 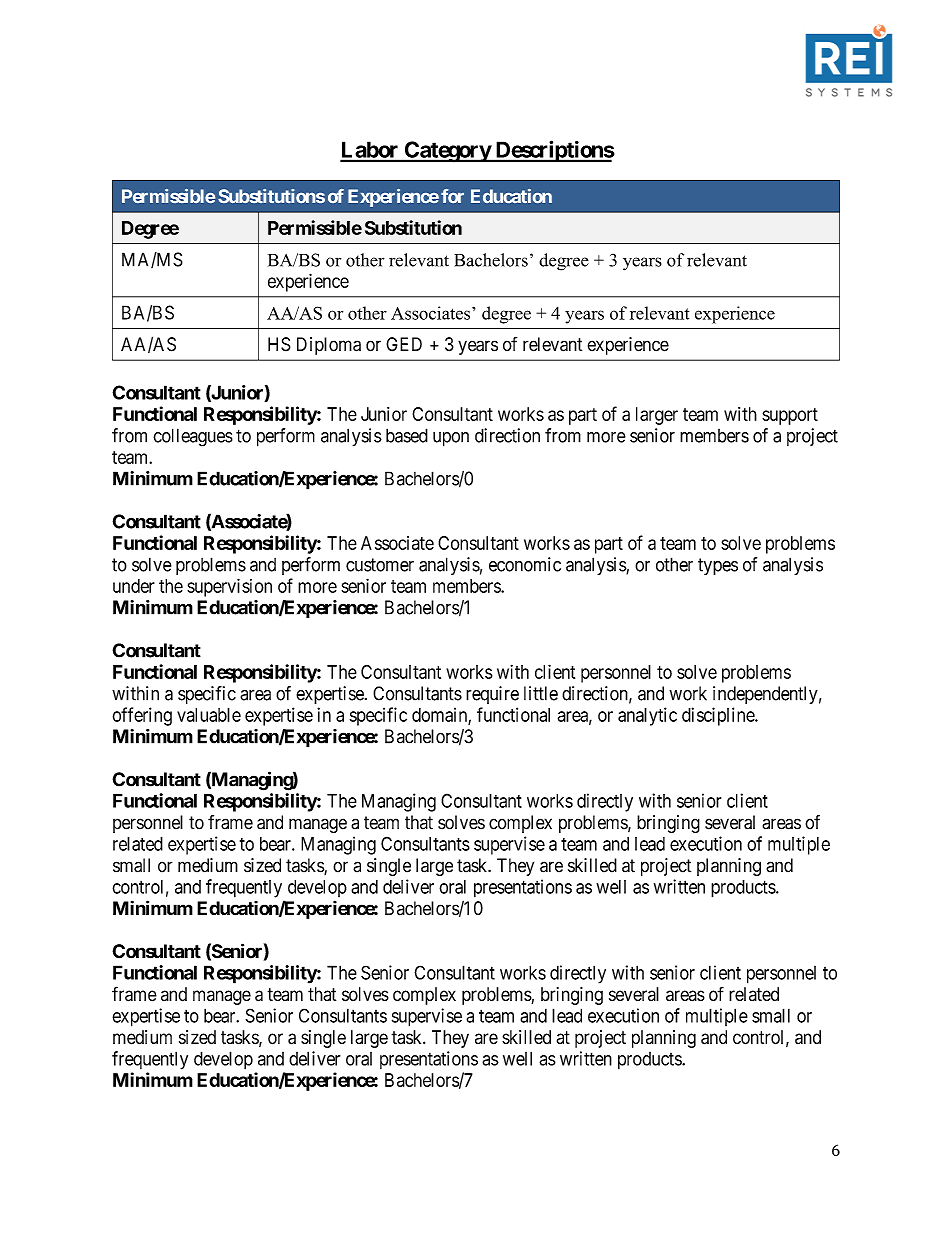 I want to click on under, so click(x=134, y=586).
